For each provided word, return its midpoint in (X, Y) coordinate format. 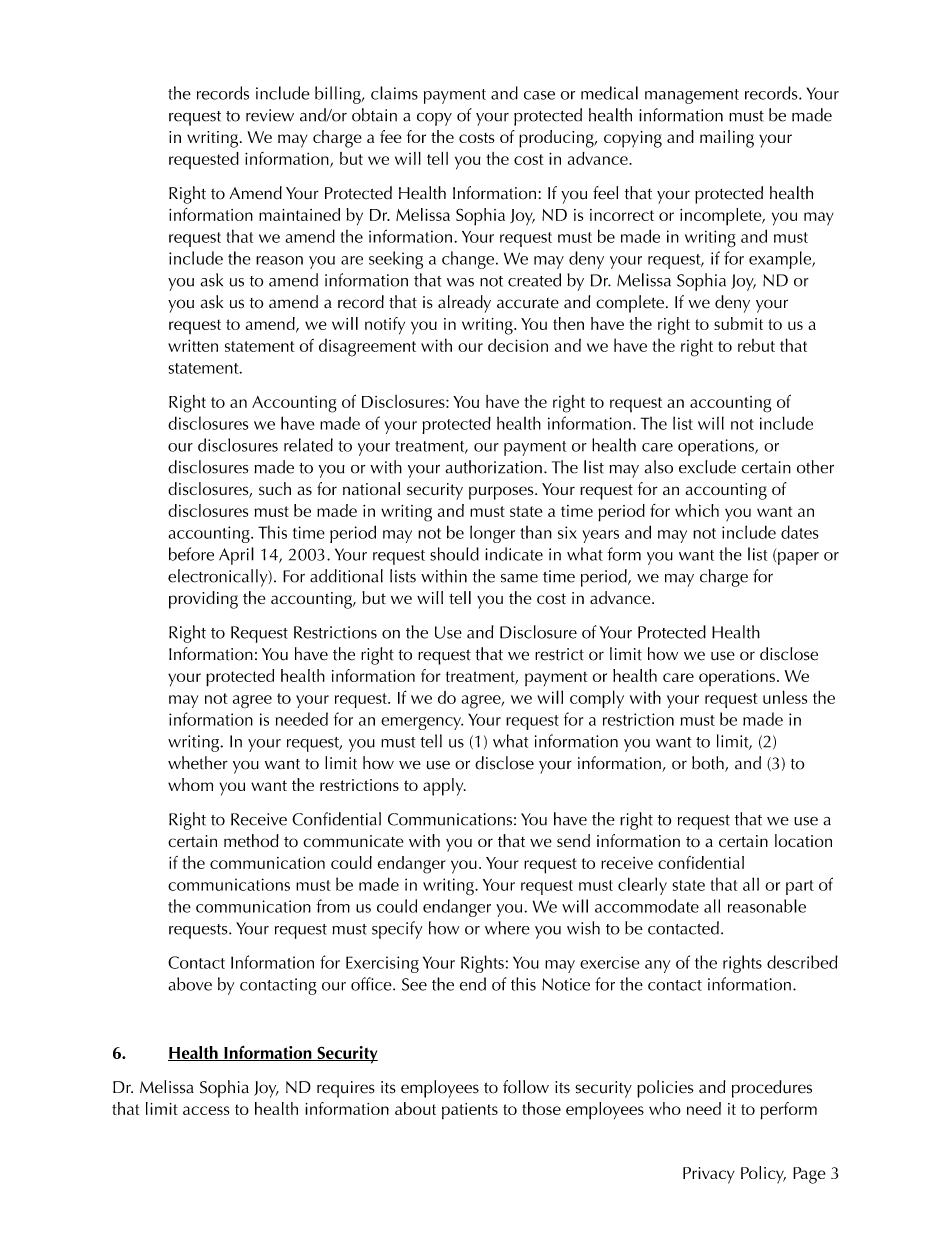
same (519, 578)
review (270, 115)
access (206, 1110)
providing (203, 600)
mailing (727, 139)
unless (785, 697)
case (539, 95)
